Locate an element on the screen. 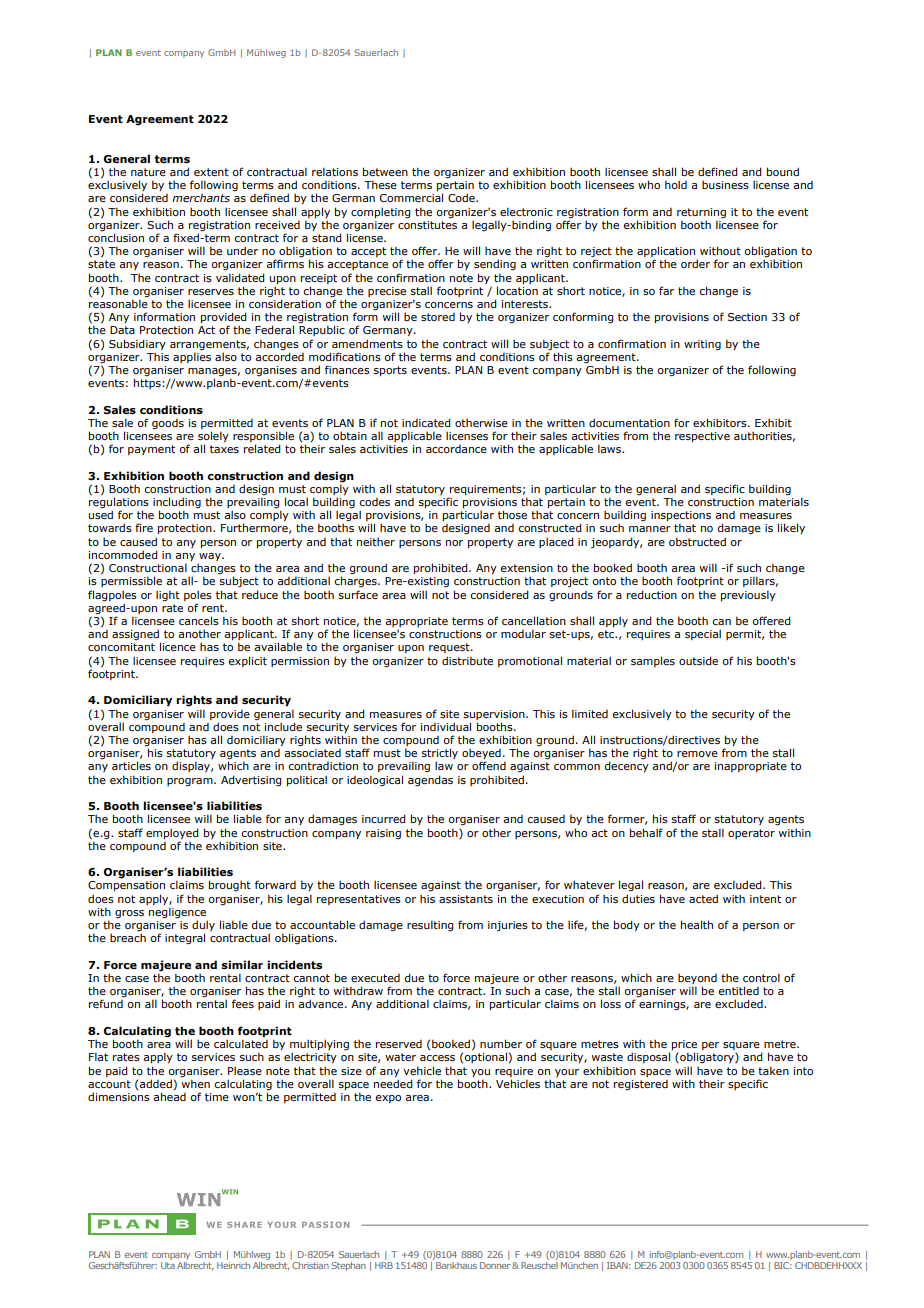 This screenshot has height=1308, width=924. cancels is located at coordinates (199, 620).
